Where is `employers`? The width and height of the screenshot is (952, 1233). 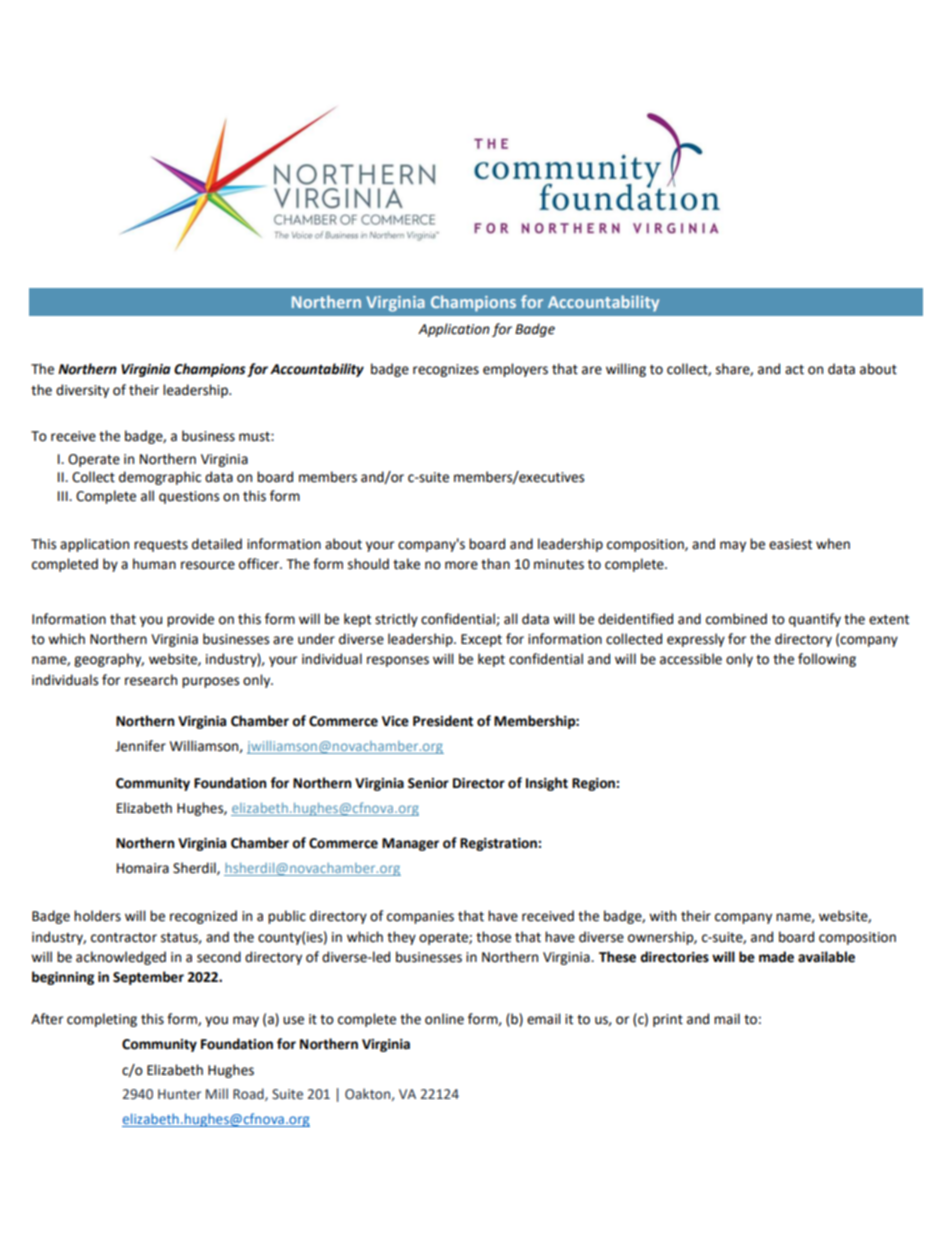 employers is located at coordinates (515, 370).
